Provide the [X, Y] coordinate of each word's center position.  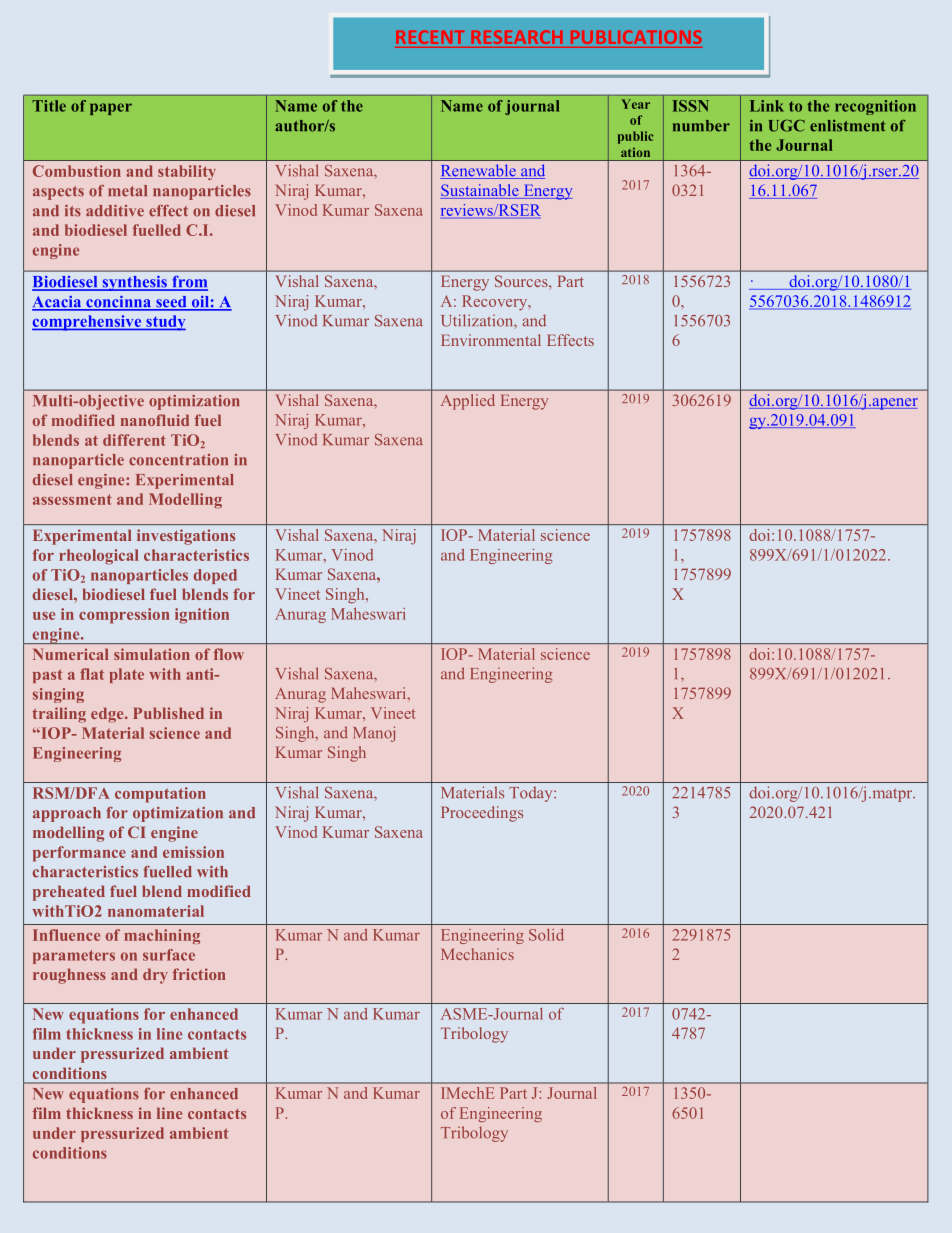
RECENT [430, 37]
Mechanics [477, 954]
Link [767, 106]
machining [162, 936]
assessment [72, 499]
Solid [546, 935]
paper [111, 109]
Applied [468, 402]
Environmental [491, 340]
